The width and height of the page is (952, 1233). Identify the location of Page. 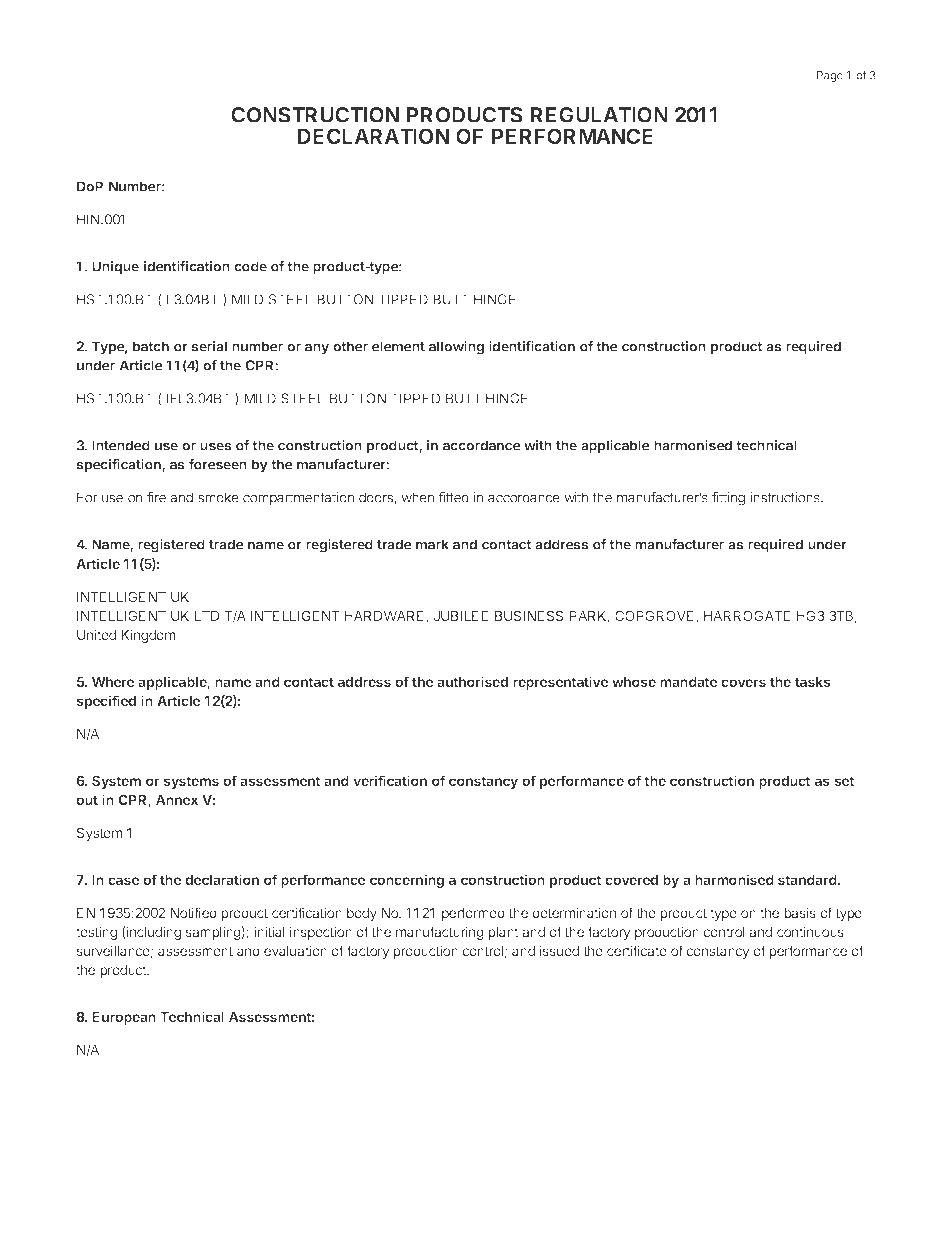
(830, 76).
